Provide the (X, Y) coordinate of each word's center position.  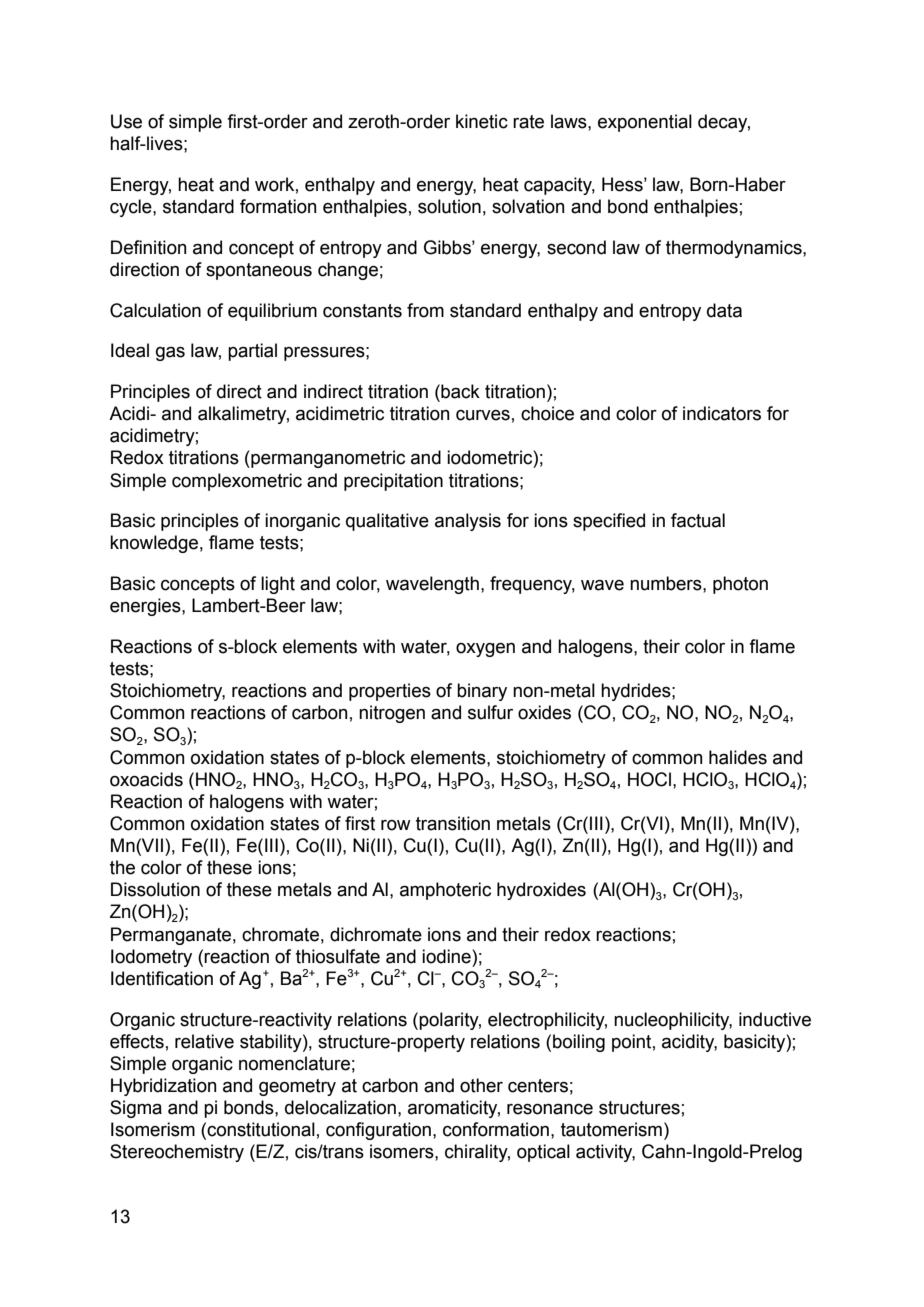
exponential (645, 123)
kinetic (482, 121)
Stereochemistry (177, 1153)
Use (126, 121)
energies (146, 607)
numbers (667, 583)
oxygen (485, 650)
